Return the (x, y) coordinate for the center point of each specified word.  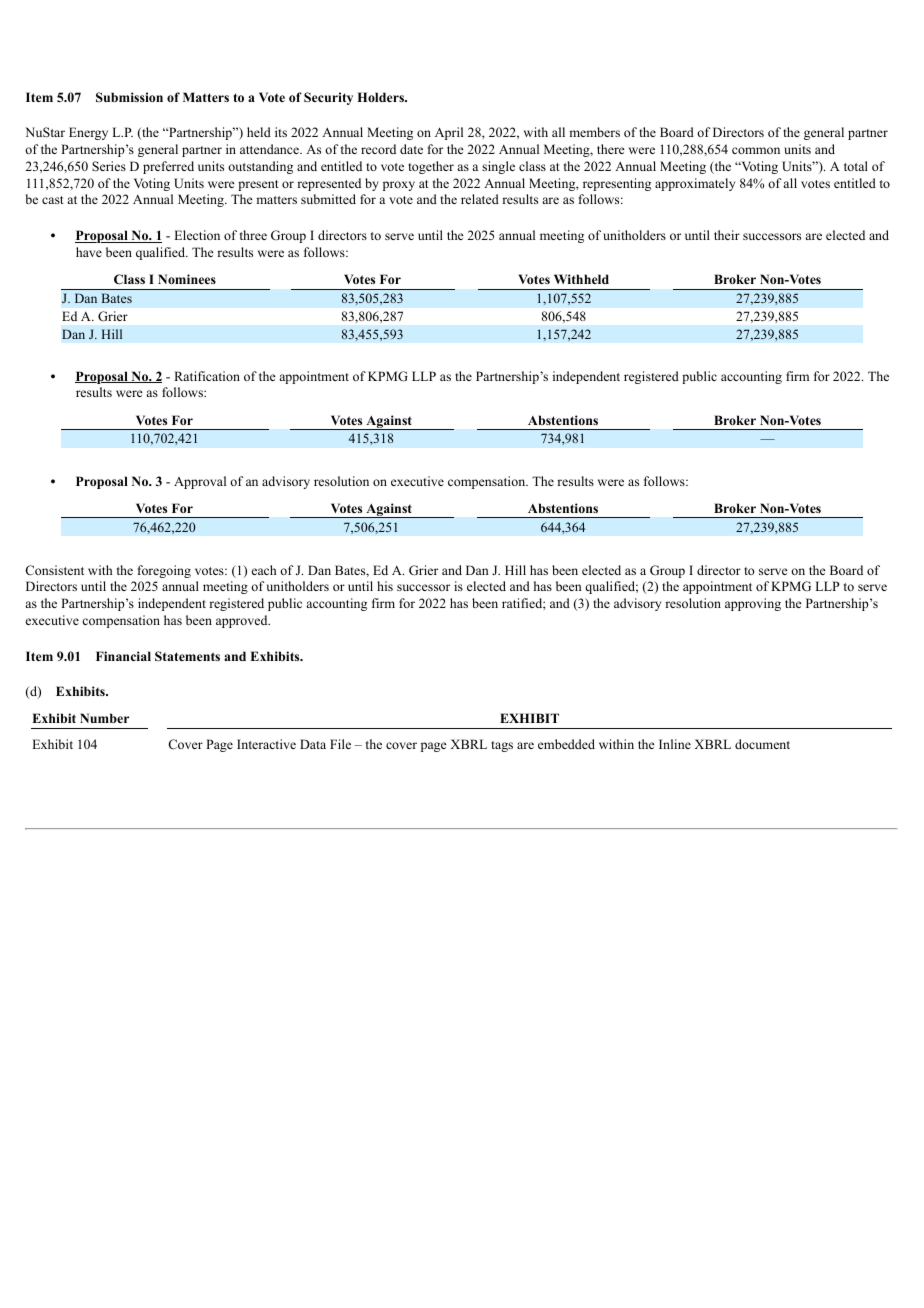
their (727, 235)
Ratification (207, 376)
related (480, 199)
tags (502, 746)
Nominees (187, 279)
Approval (200, 482)
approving (753, 604)
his (385, 586)
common (756, 150)
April (449, 133)
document (762, 744)
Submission (129, 97)
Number (104, 718)
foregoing (164, 571)
